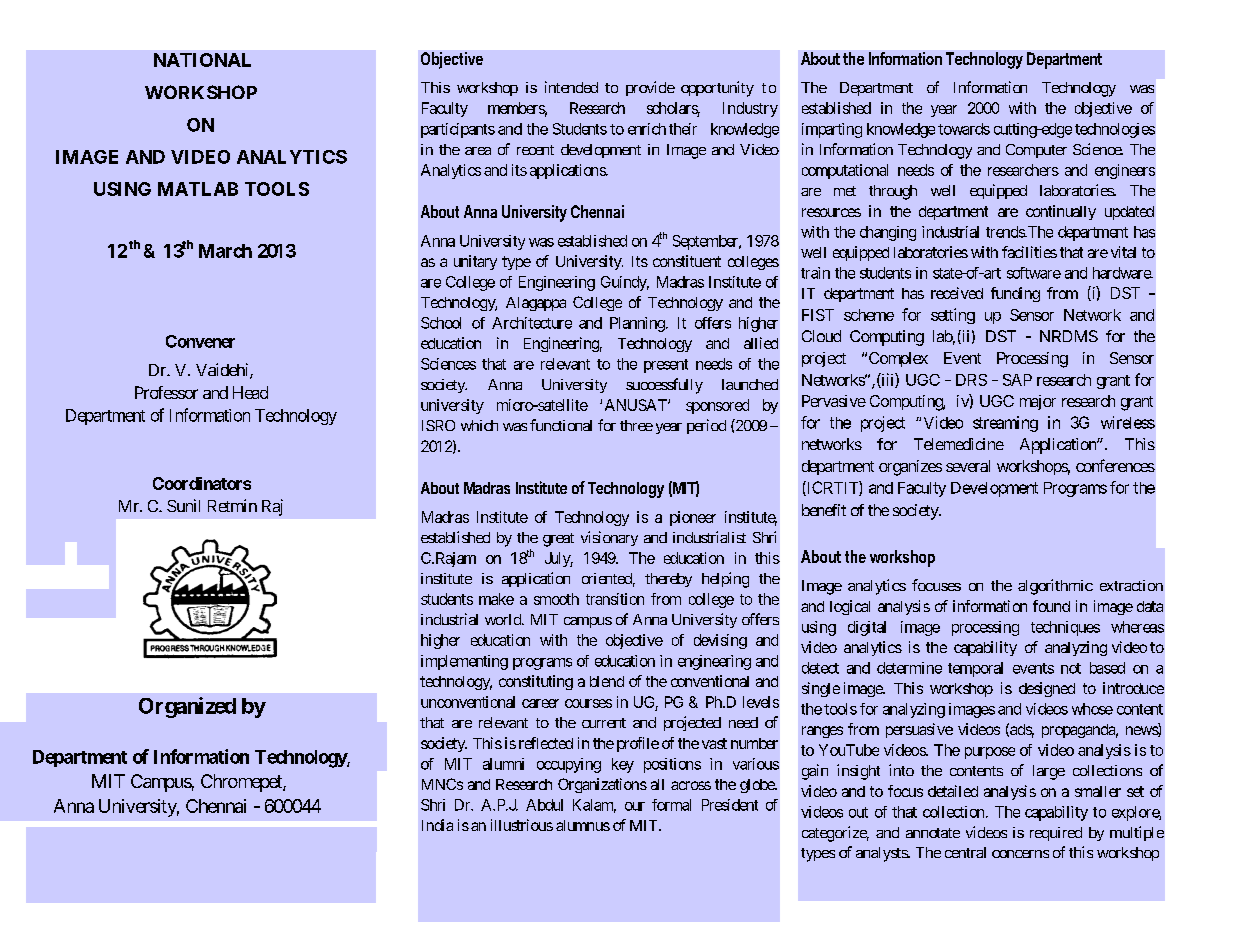 The width and height of the image is (1233, 952). What do you see at coordinates (1056, 834) in the image?
I see `required` at bounding box center [1056, 834].
